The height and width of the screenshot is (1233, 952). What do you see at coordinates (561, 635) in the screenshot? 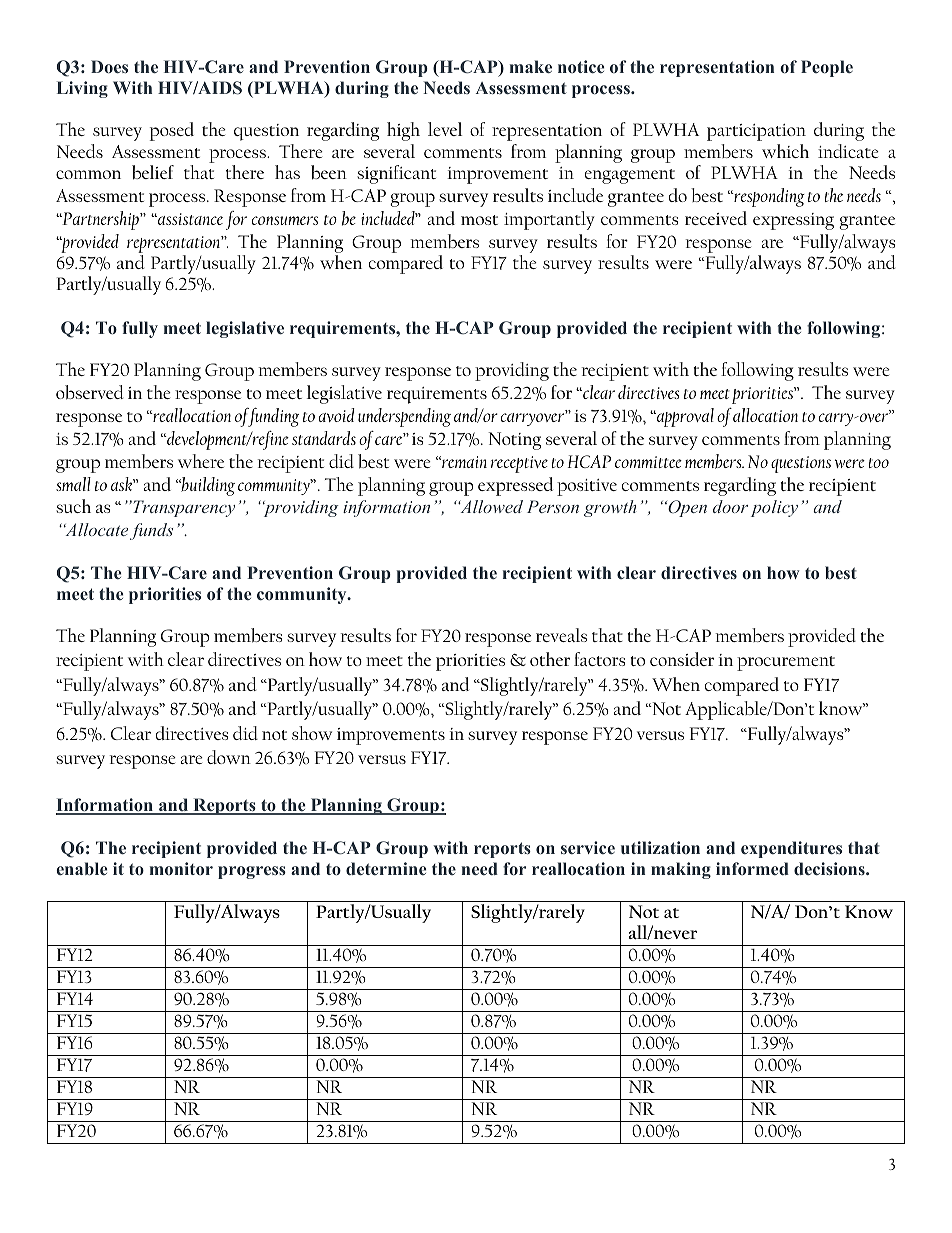
I see `reveals` at bounding box center [561, 635].
